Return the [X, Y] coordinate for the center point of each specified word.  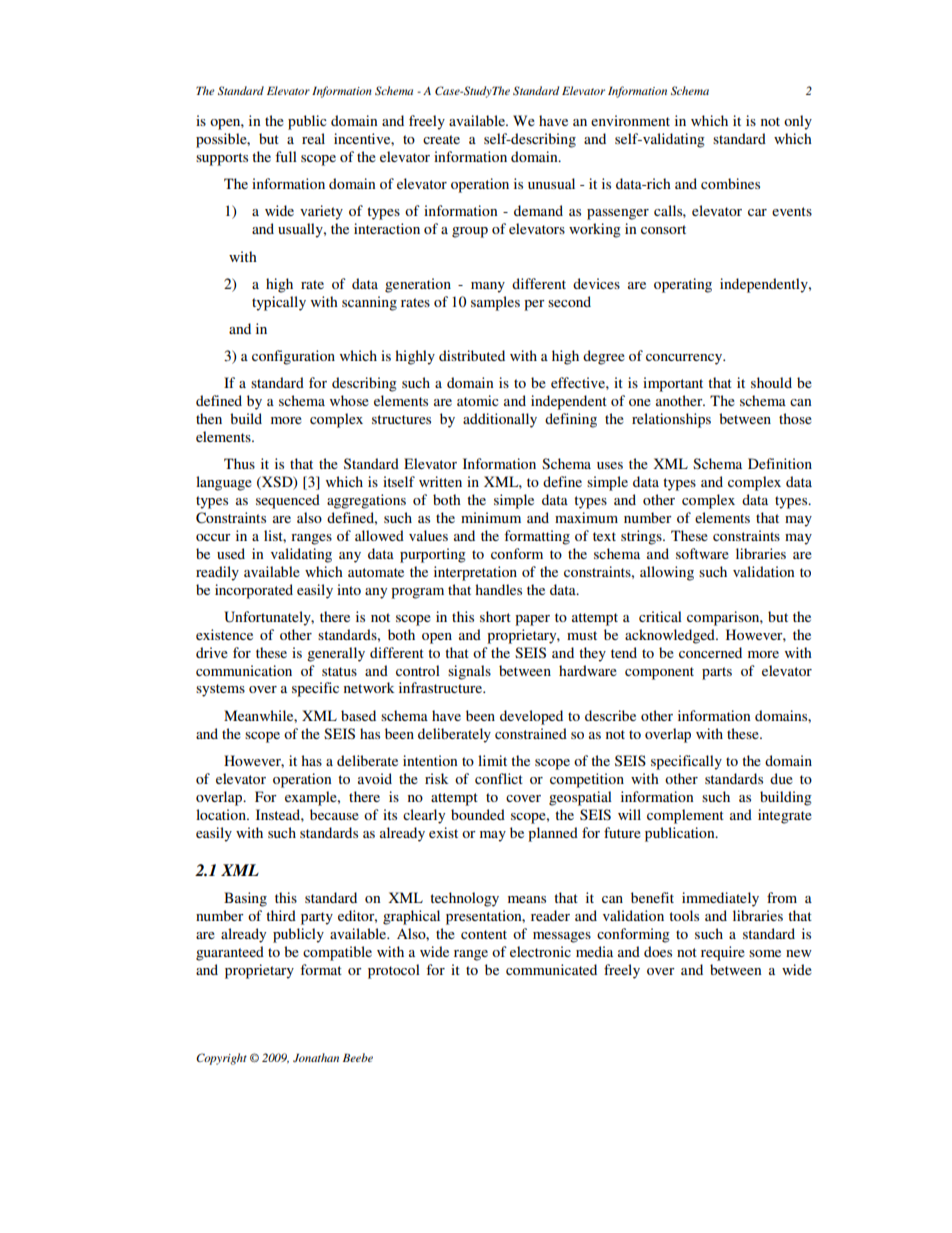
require [723, 953]
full [286, 156]
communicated [551, 969]
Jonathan [316, 1057]
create [441, 139]
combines [730, 183]
